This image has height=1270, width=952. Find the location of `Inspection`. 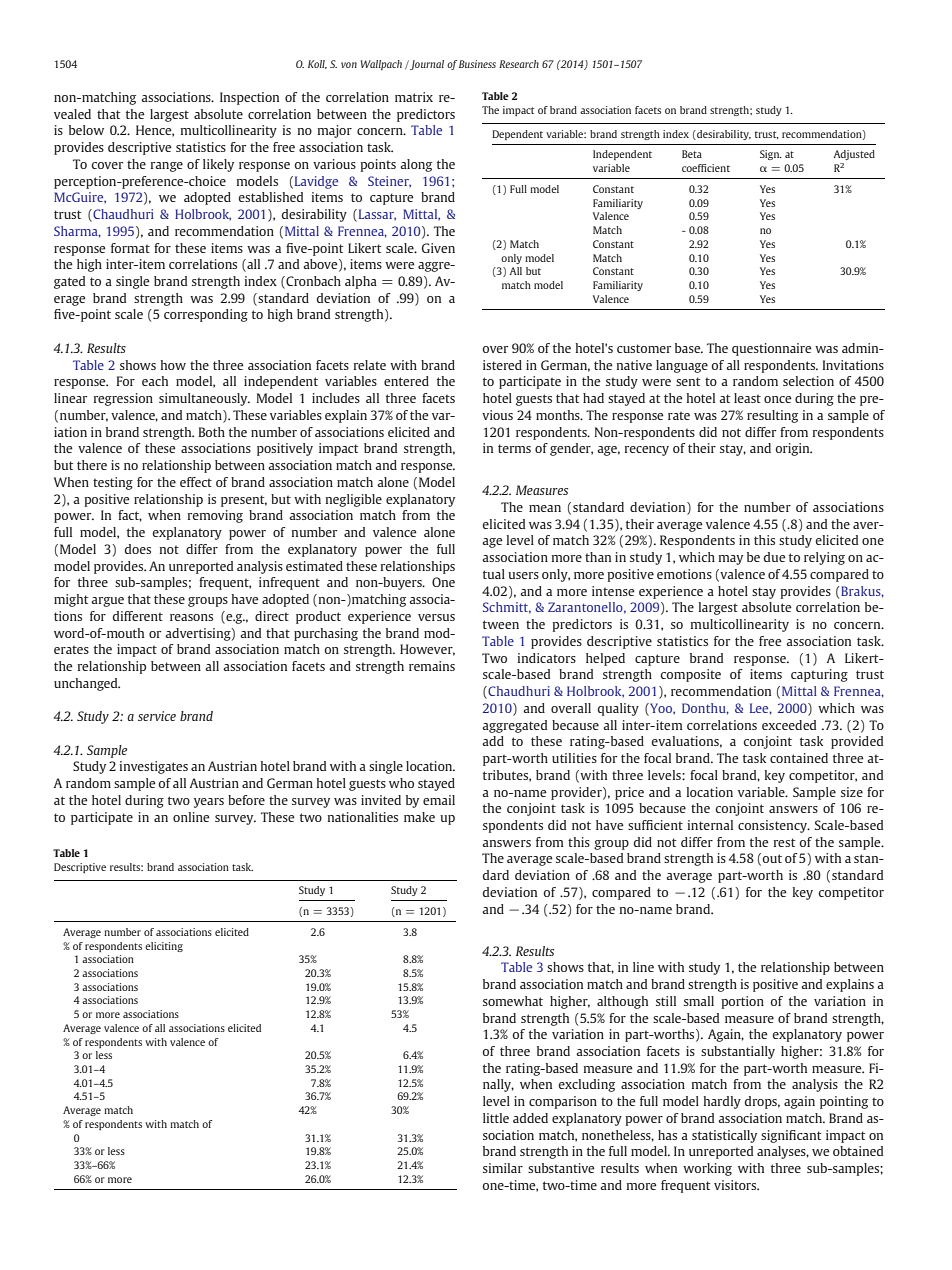

Inspection is located at coordinates (249, 98).
